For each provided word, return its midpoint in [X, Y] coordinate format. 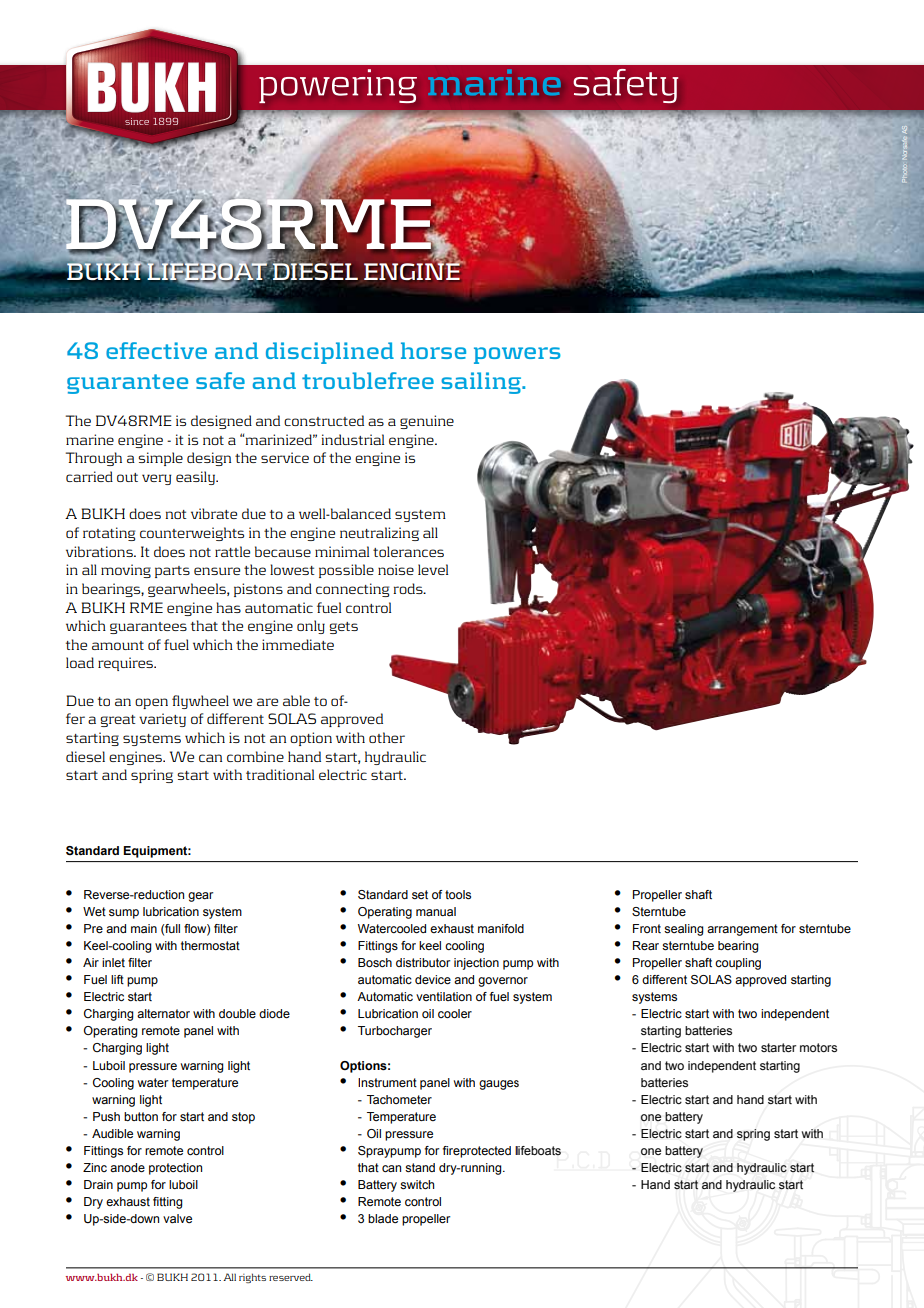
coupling [738, 964]
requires [126, 664]
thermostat [210, 945]
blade [383, 1218]
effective [156, 350]
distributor [423, 962]
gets [343, 628]
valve [177, 1218]
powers [517, 355]
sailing [482, 383]
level [433, 569]
